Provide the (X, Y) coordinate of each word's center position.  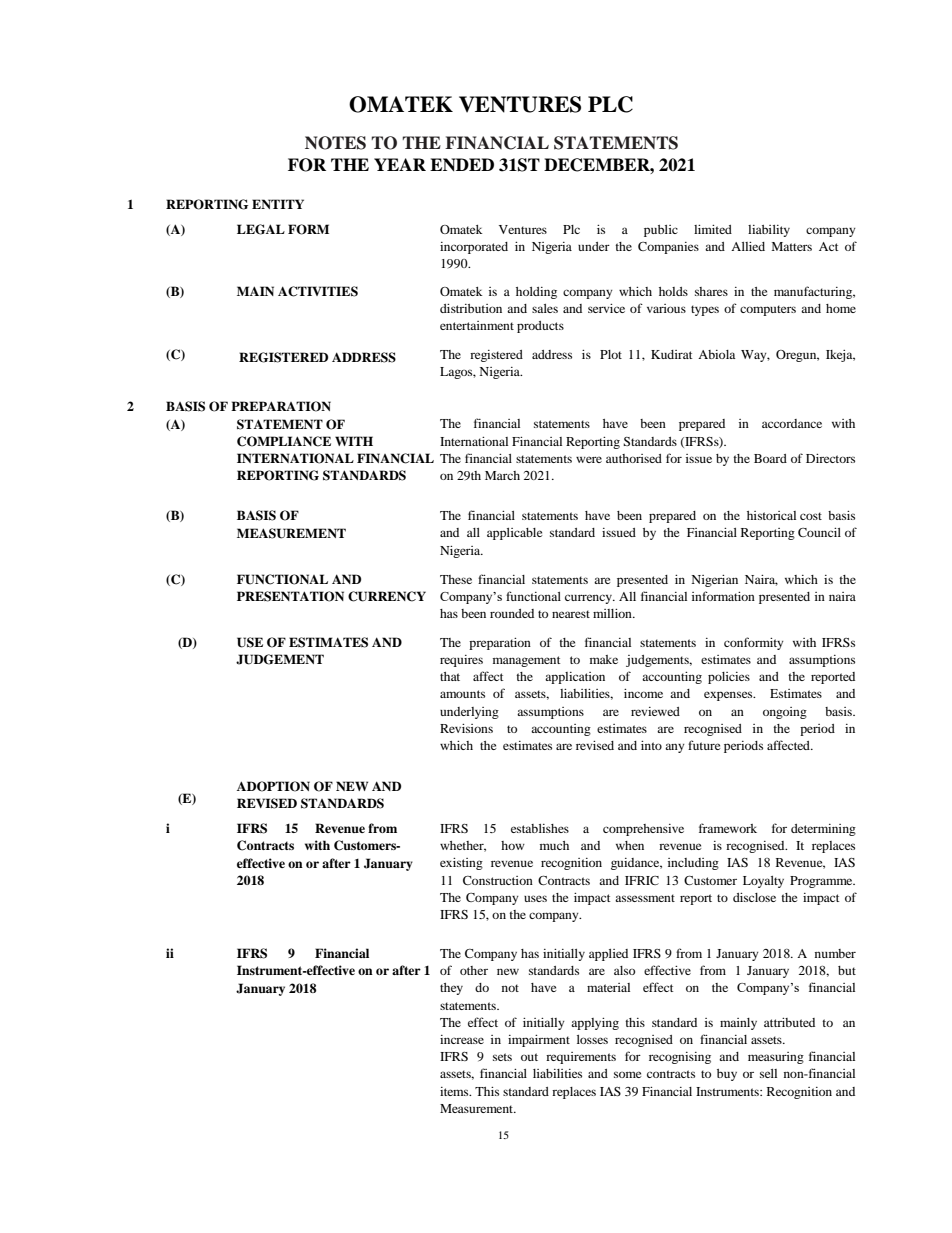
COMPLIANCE (284, 441)
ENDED (462, 164)
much (554, 845)
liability (769, 231)
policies (729, 678)
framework (728, 828)
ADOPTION (273, 786)
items (455, 1091)
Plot (611, 354)
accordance (792, 423)
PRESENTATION (290, 596)
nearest (571, 614)
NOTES (335, 143)
